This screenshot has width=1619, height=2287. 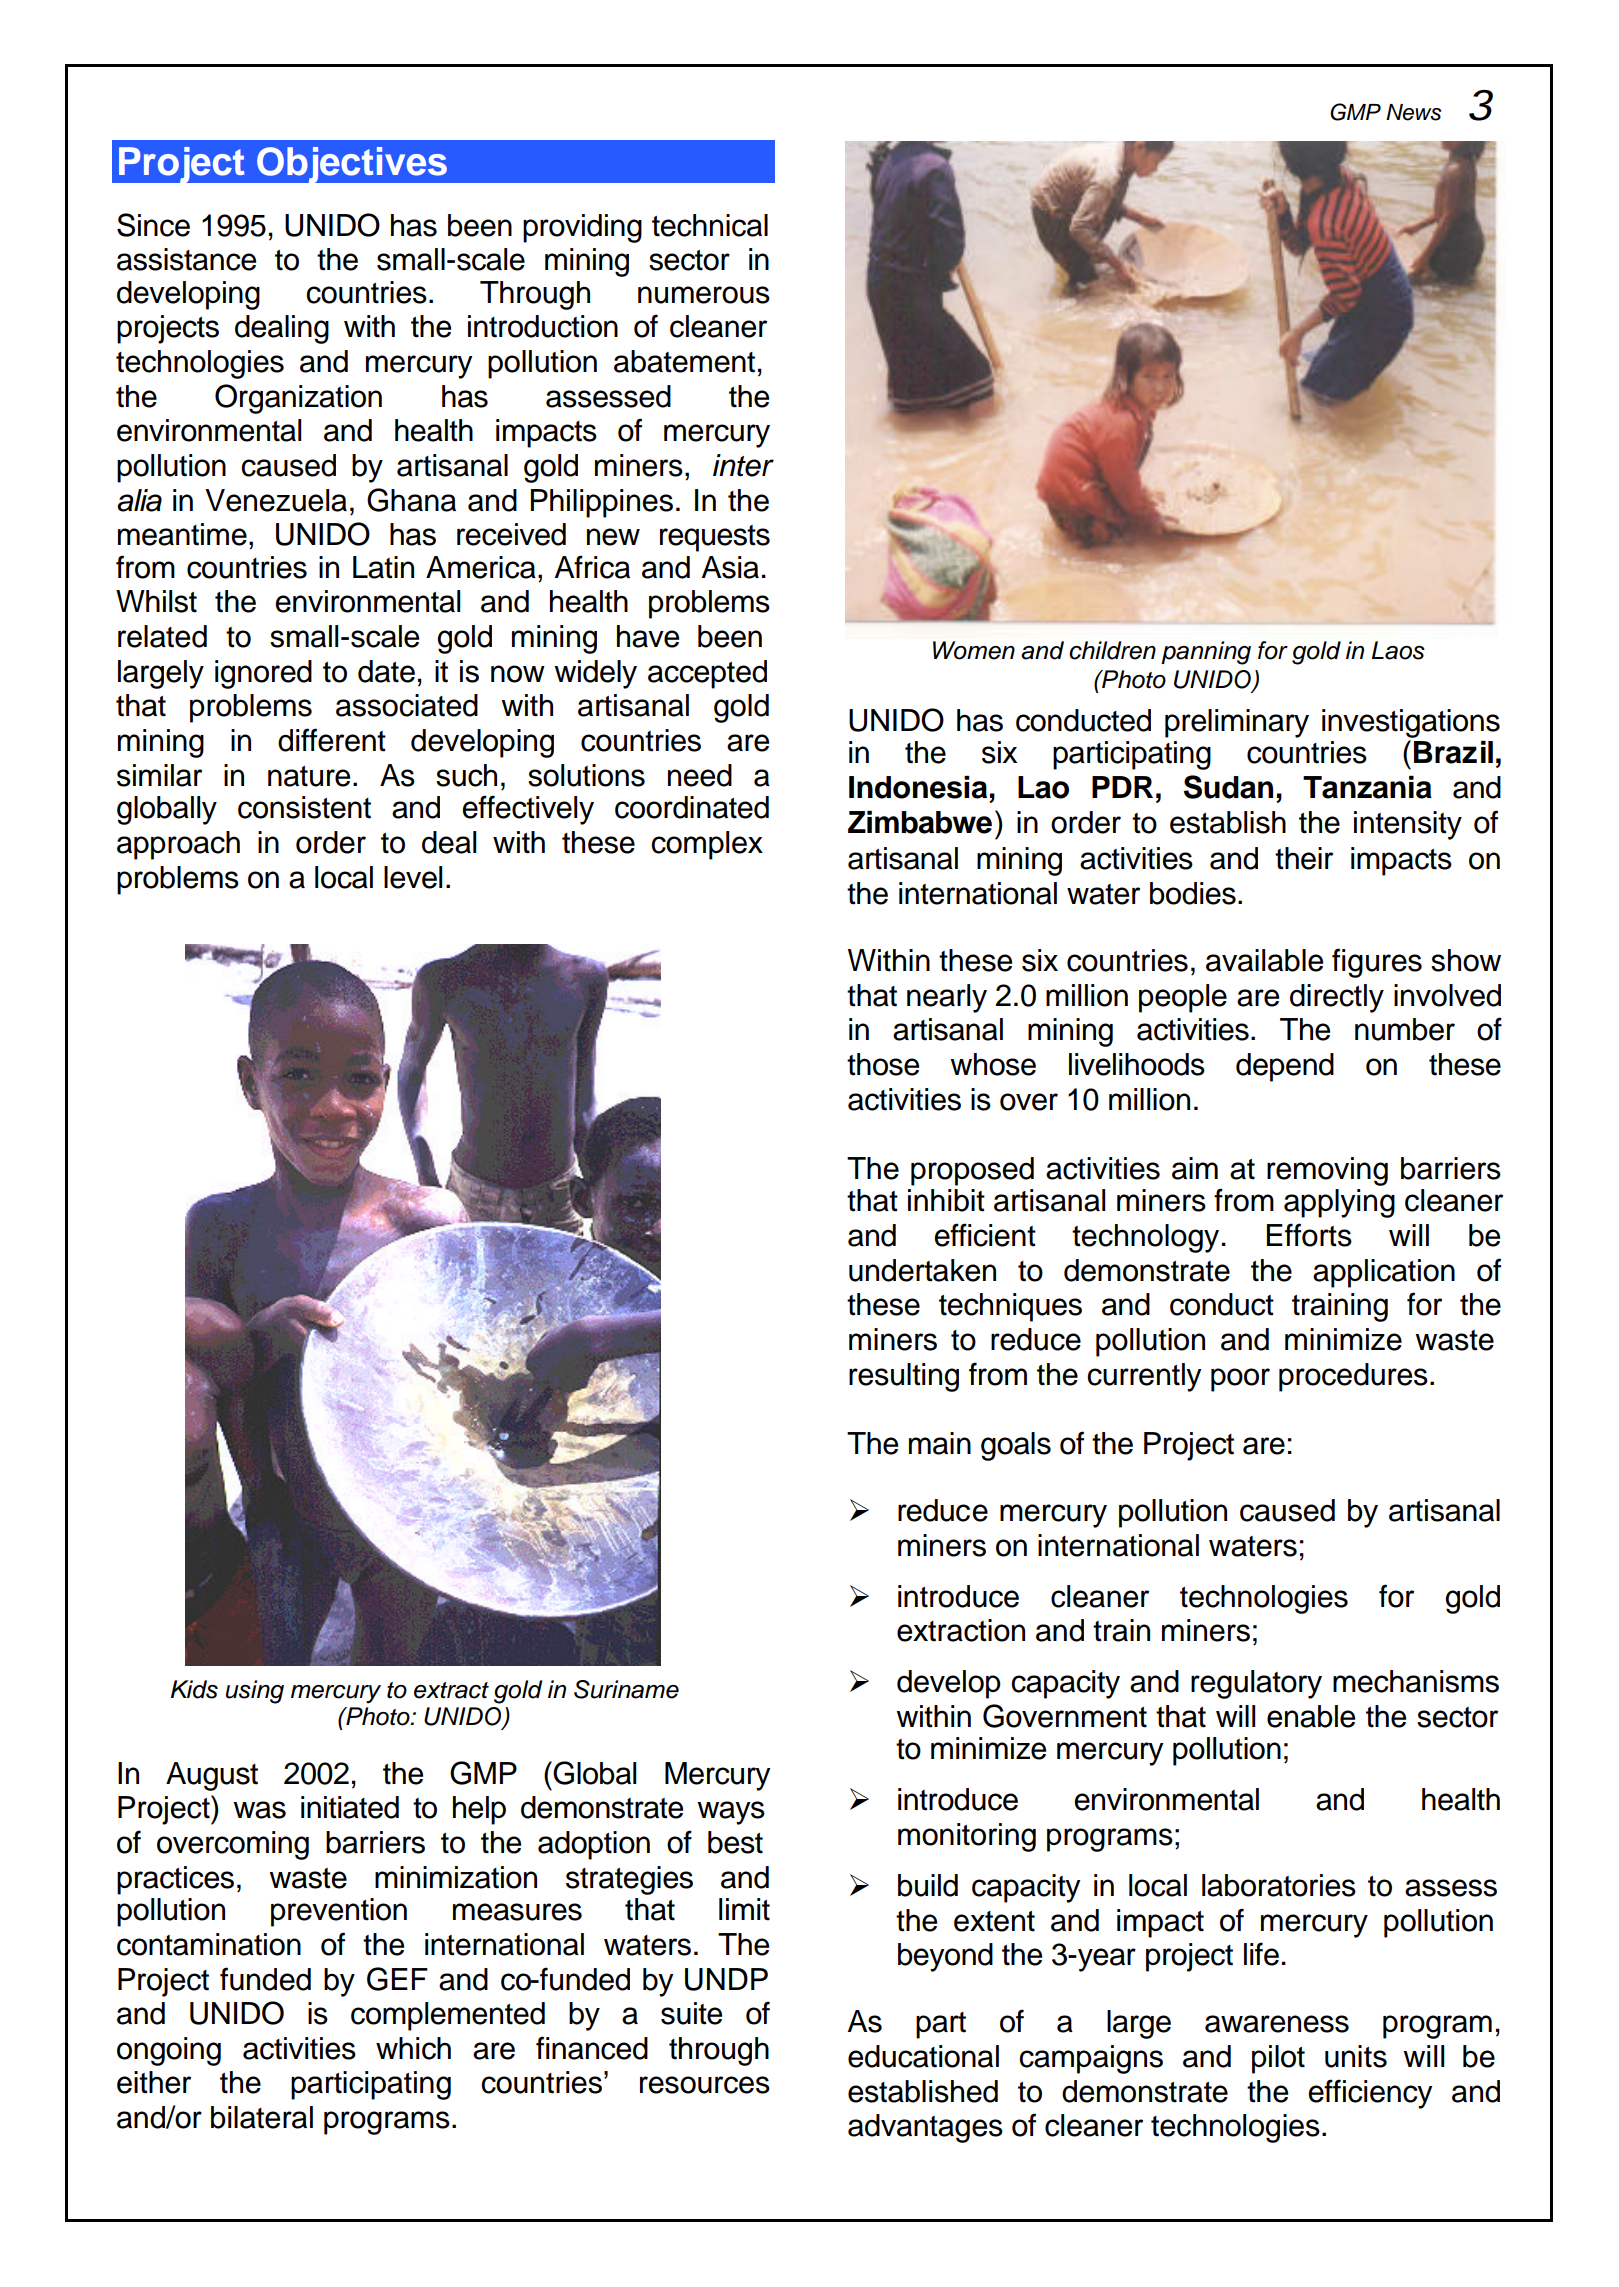 What do you see at coordinates (276, 500) in the screenshot?
I see `Venezuela` at bounding box center [276, 500].
